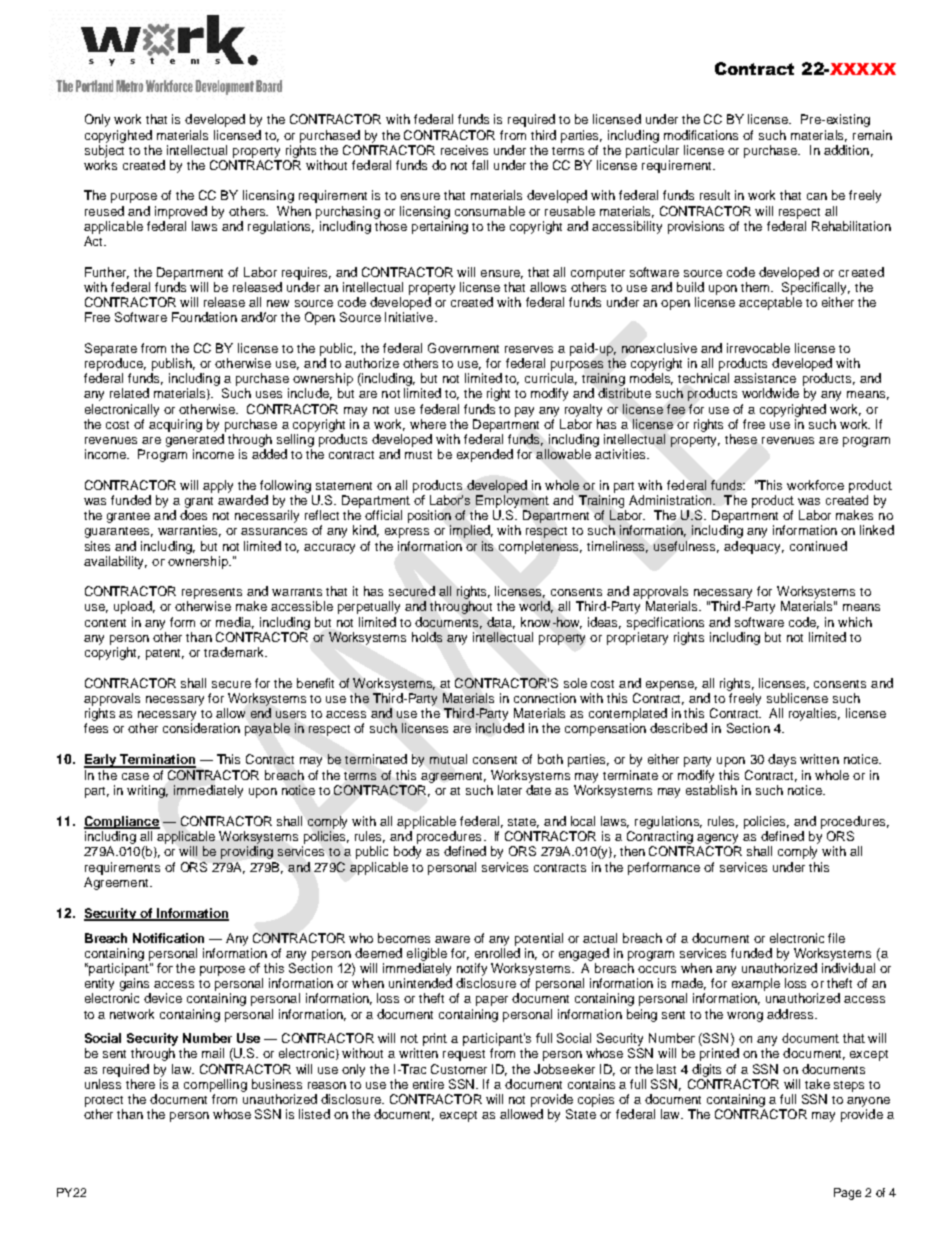  Describe the element at coordinates (215, 1085) in the document. I see `compelling` at that location.
